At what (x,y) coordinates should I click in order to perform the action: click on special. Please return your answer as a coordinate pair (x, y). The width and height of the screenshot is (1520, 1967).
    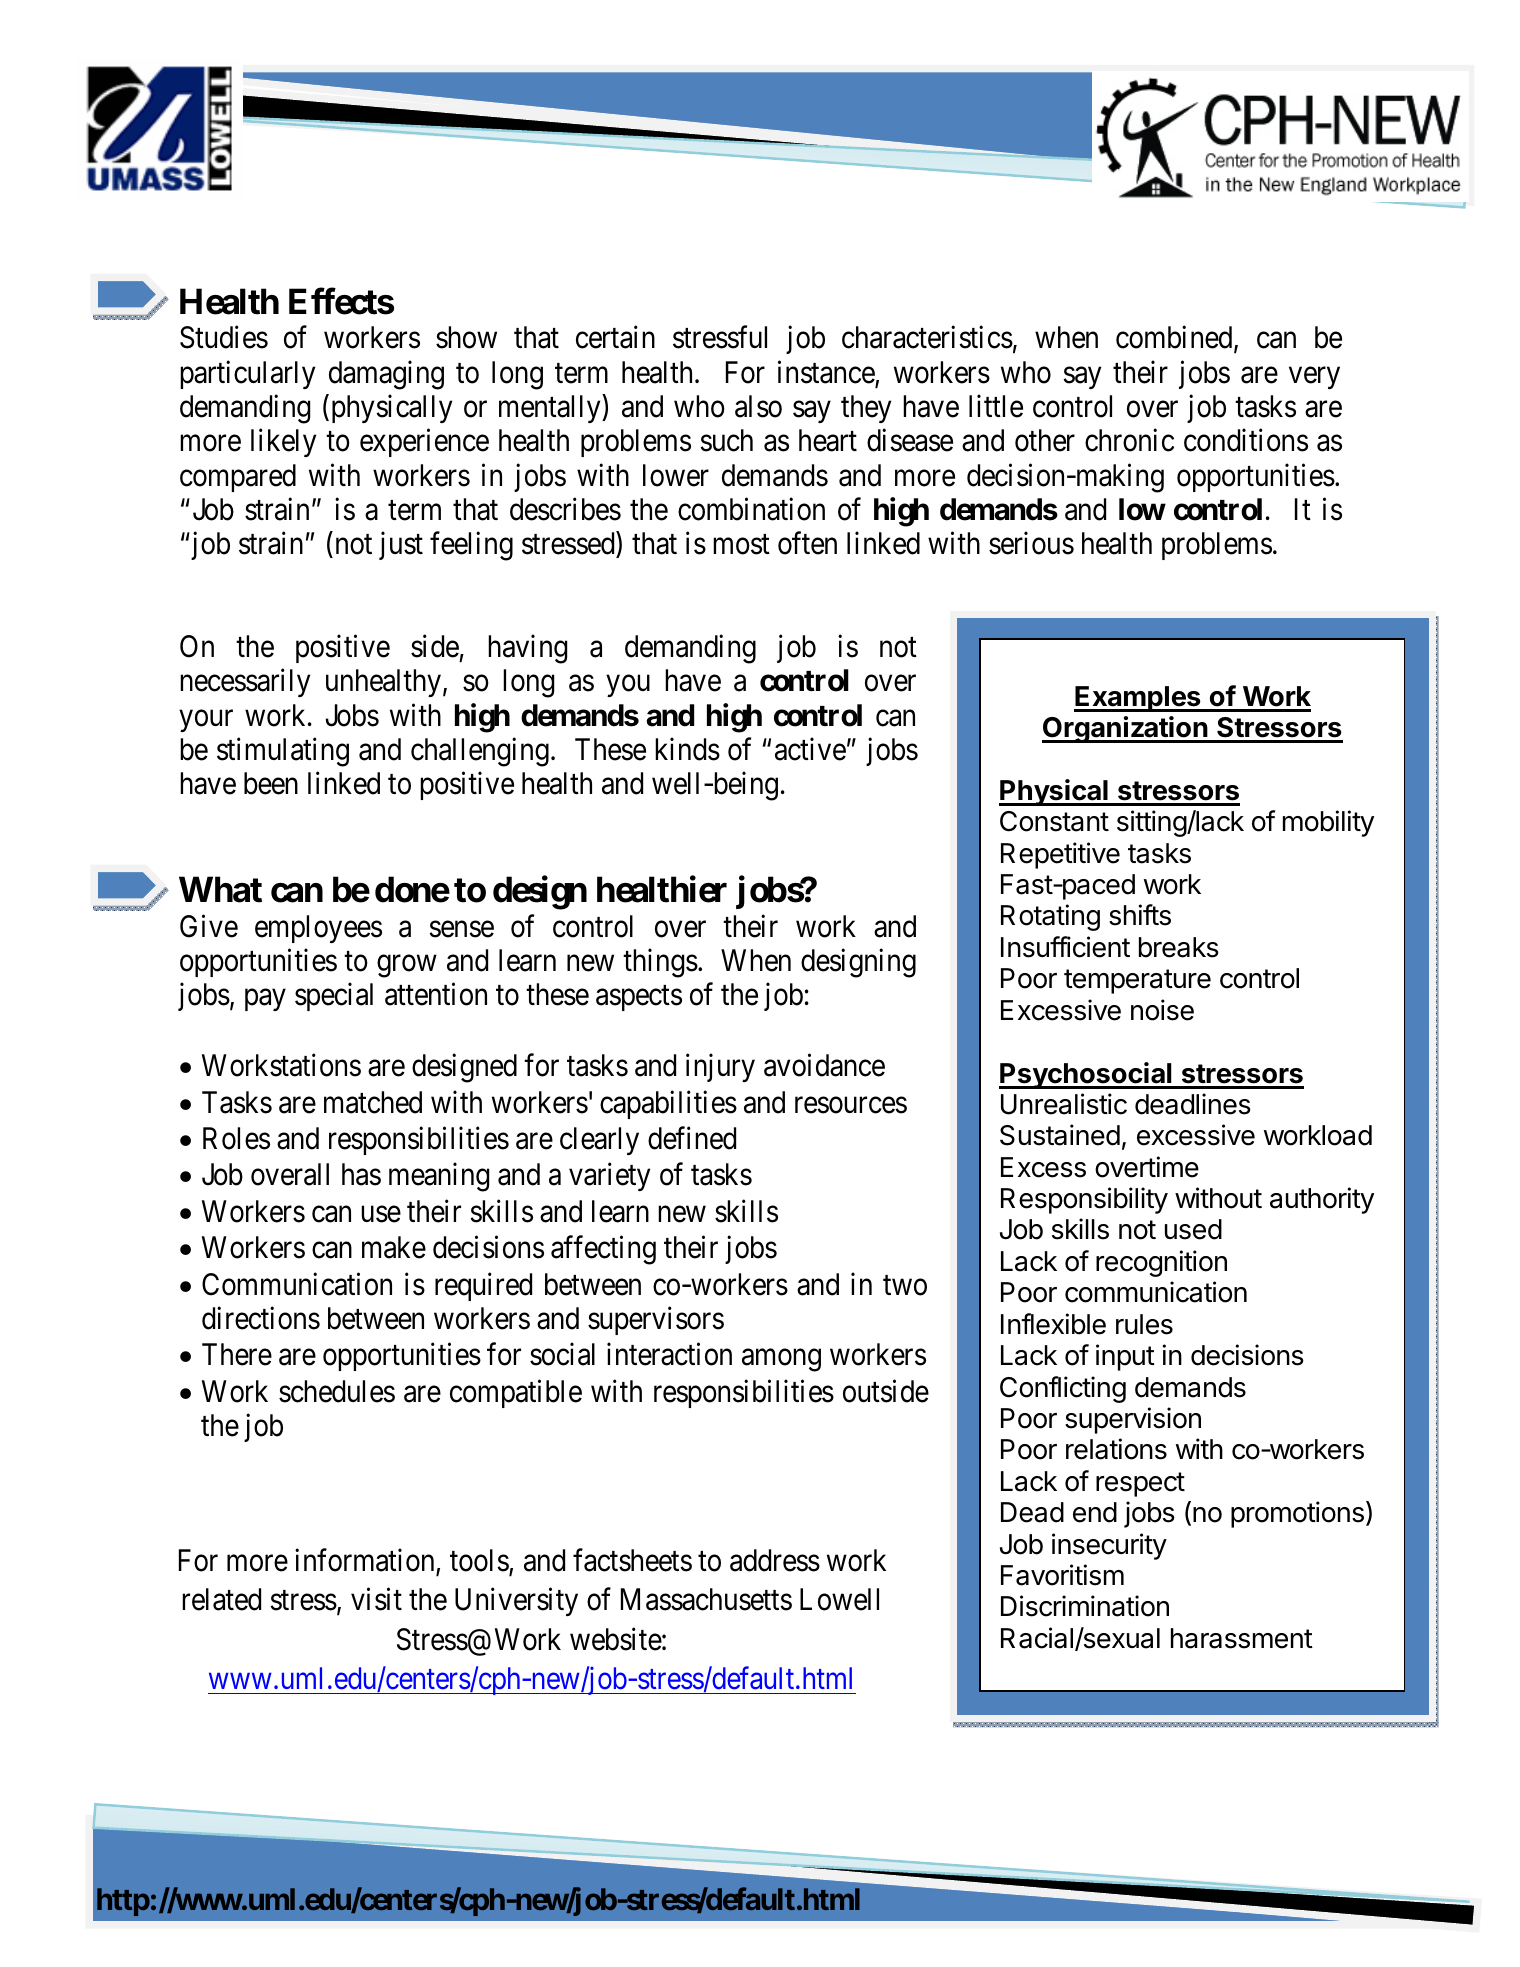
    Looking at the image, I should click on (334, 997).
